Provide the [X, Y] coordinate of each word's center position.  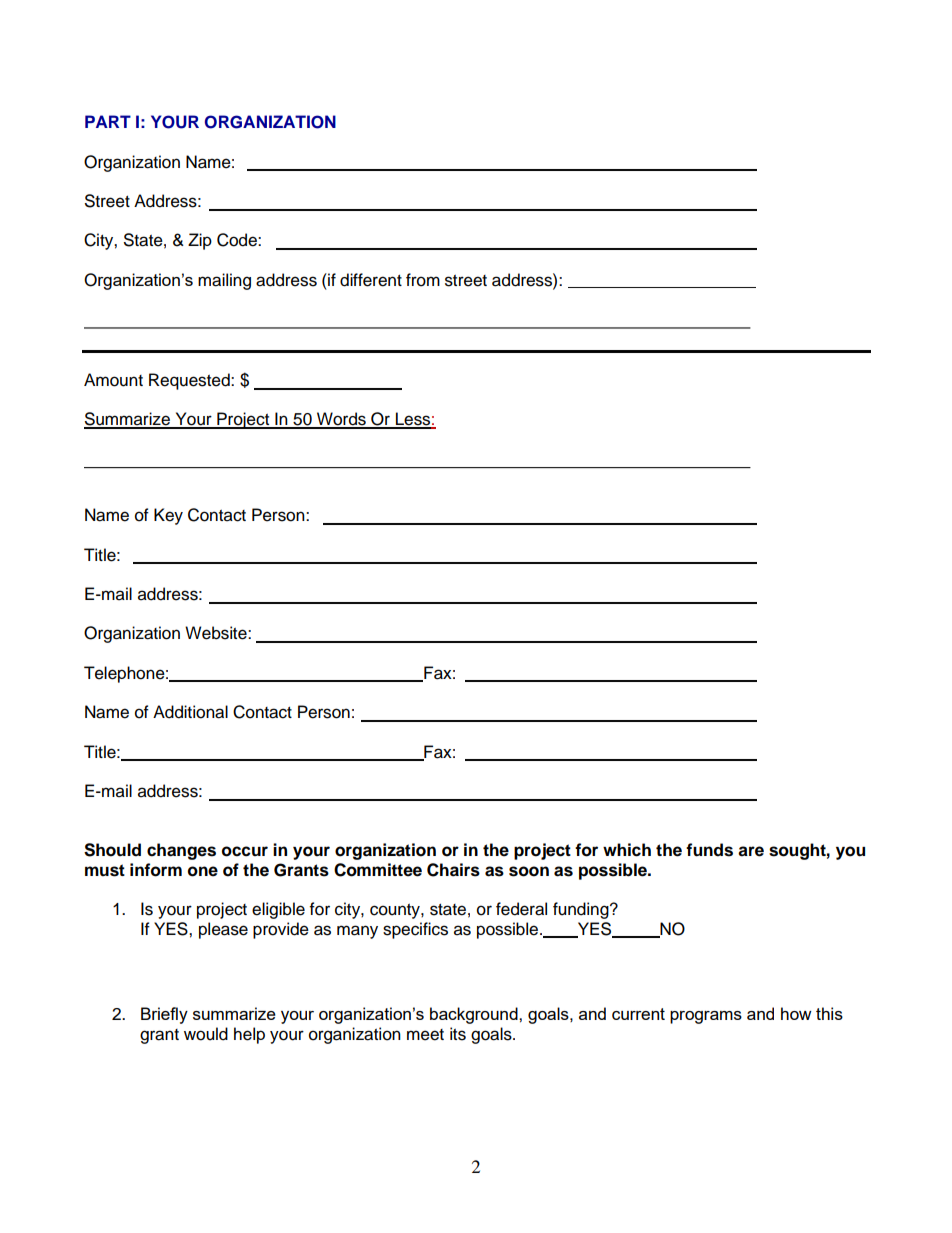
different [371, 280]
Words [341, 420]
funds [709, 850]
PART [108, 121]
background [475, 1015]
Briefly [164, 1015]
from [423, 280]
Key [168, 516]
